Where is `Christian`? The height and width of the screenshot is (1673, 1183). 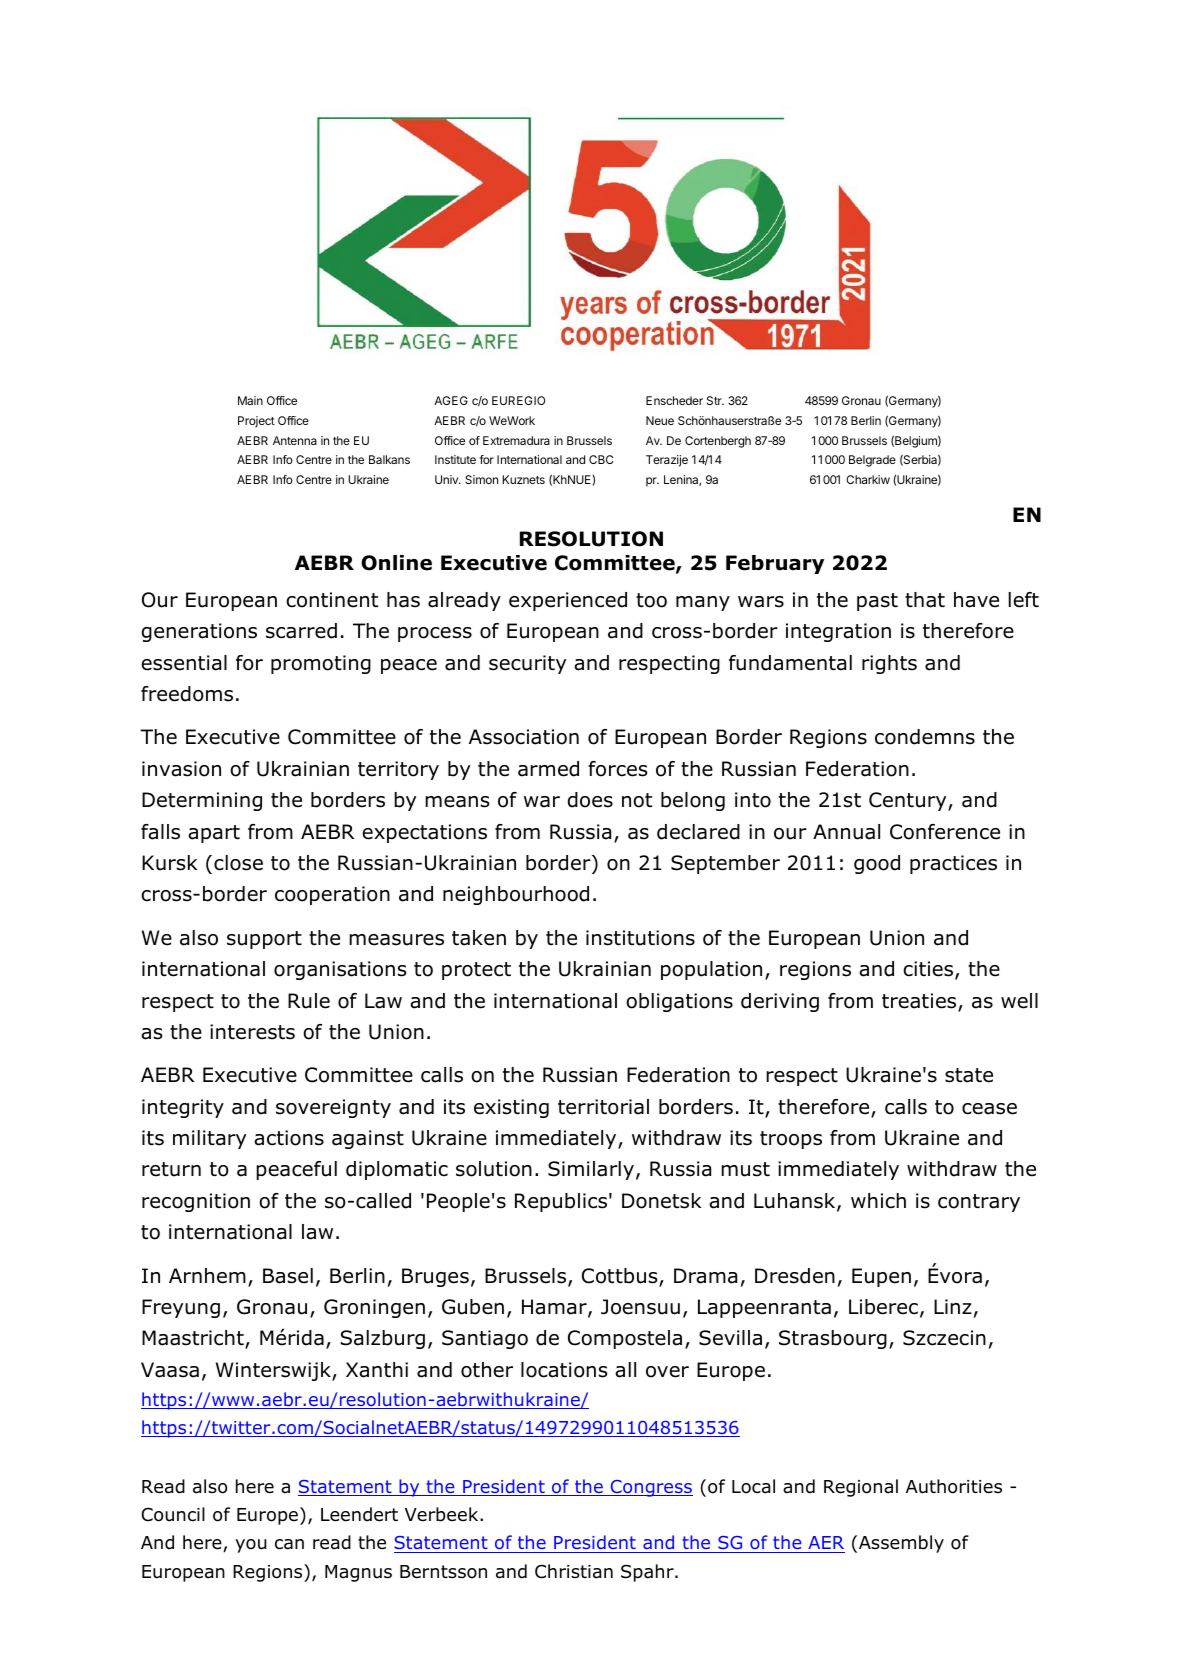 Christian is located at coordinates (574, 1571).
